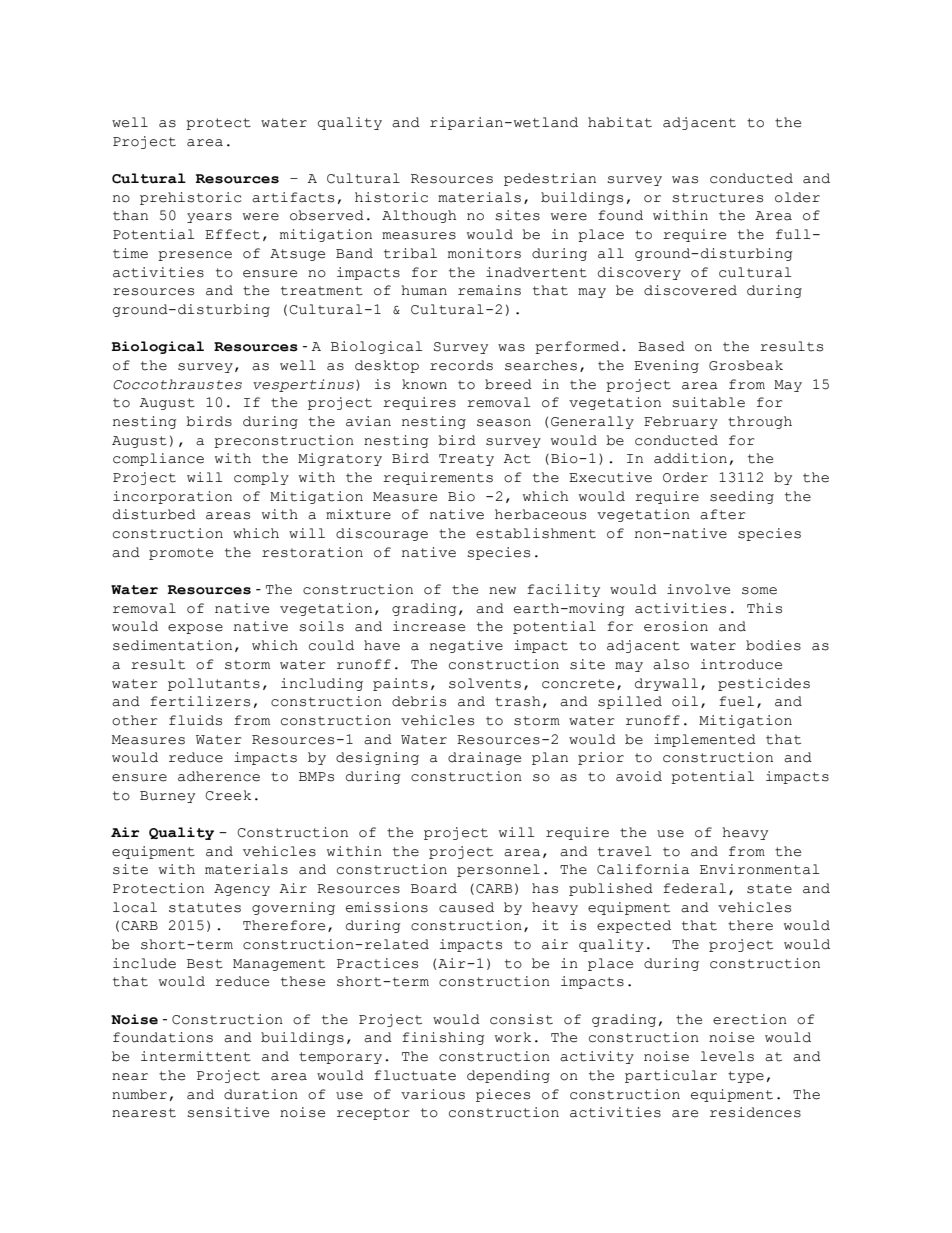 Image resolution: width=952 pixels, height=1233 pixels. What do you see at coordinates (466, 460) in the image?
I see `Treaty` at bounding box center [466, 460].
